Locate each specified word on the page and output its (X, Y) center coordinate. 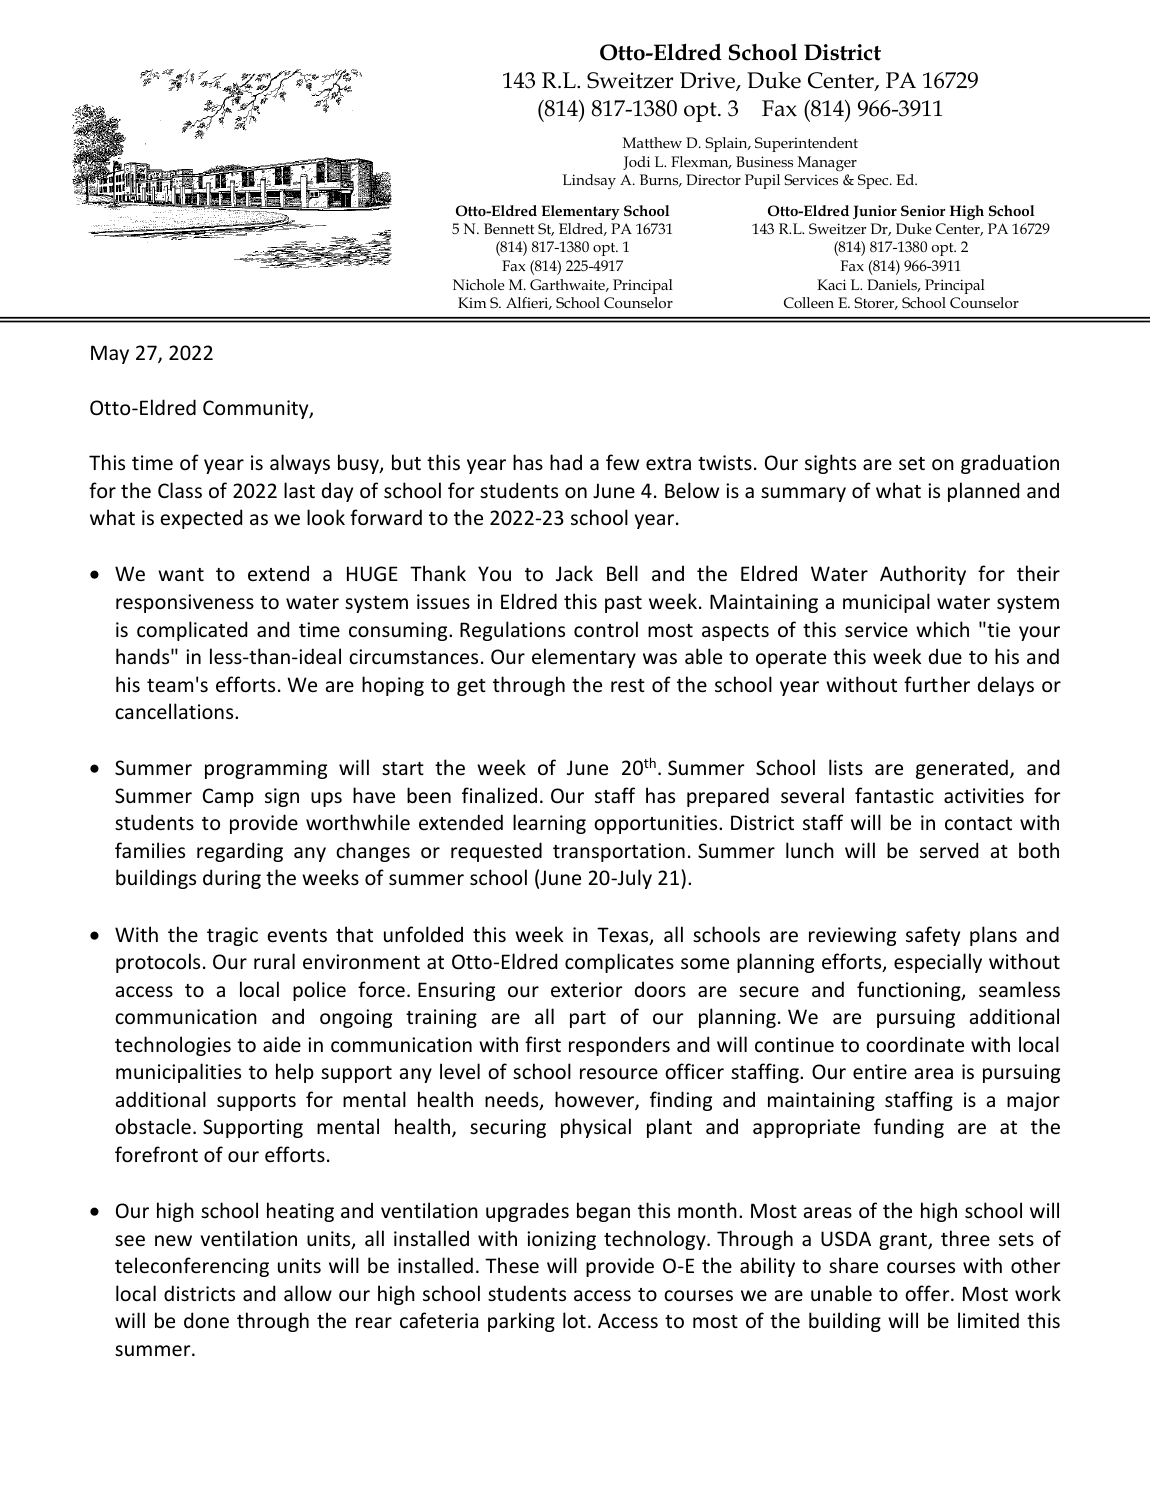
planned (983, 492)
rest (628, 686)
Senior (923, 210)
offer (928, 1293)
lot (574, 1320)
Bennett (509, 228)
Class (180, 490)
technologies (173, 1046)
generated (962, 769)
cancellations (175, 711)
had (566, 462)
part (588, 1019)
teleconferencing (192, 1267)
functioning (910, 991)
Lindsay (589, 181)
